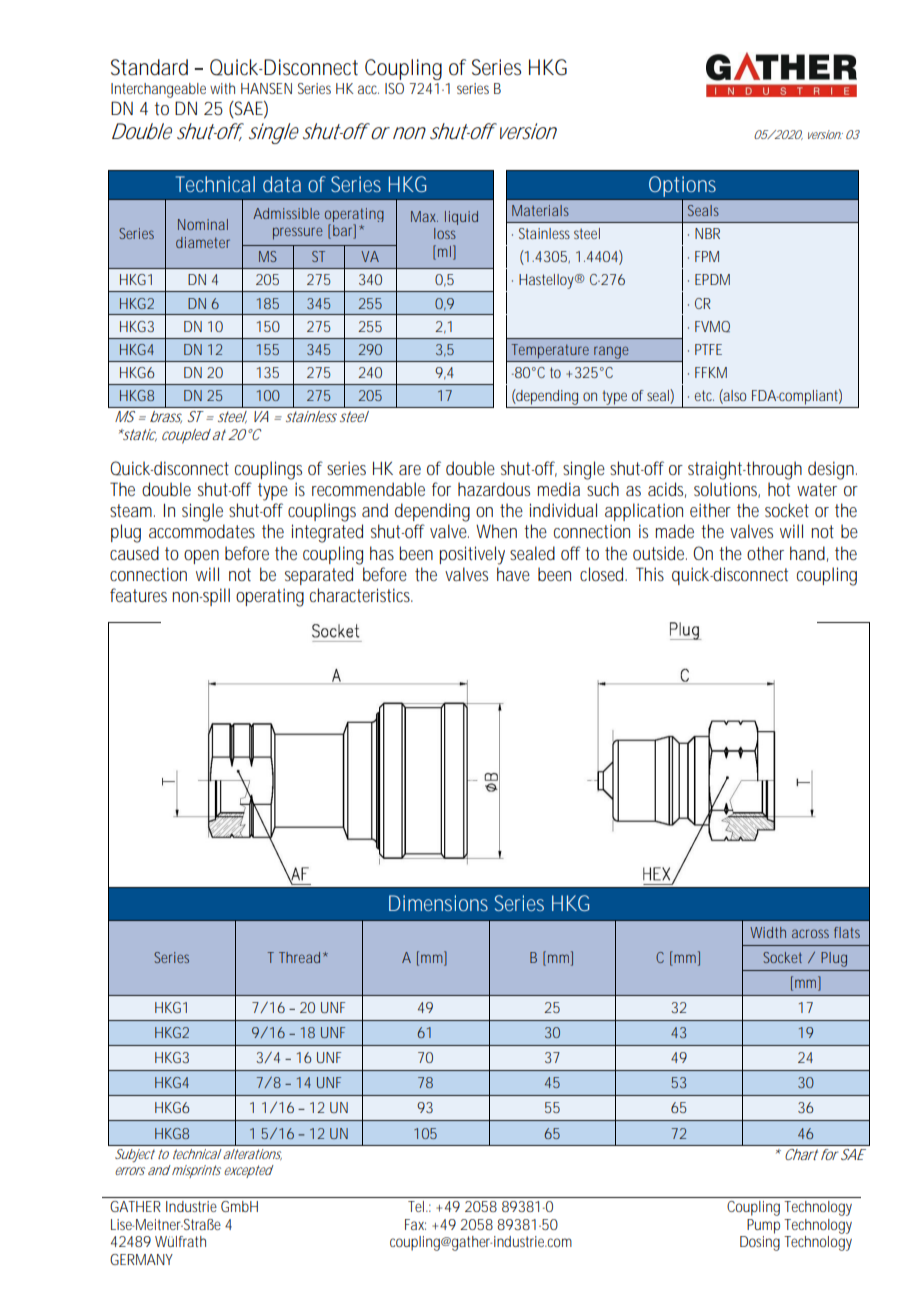 Image resolution: width=924 pixels, height=1308 pixels. I want to click on diameter, so click(203, 242).
